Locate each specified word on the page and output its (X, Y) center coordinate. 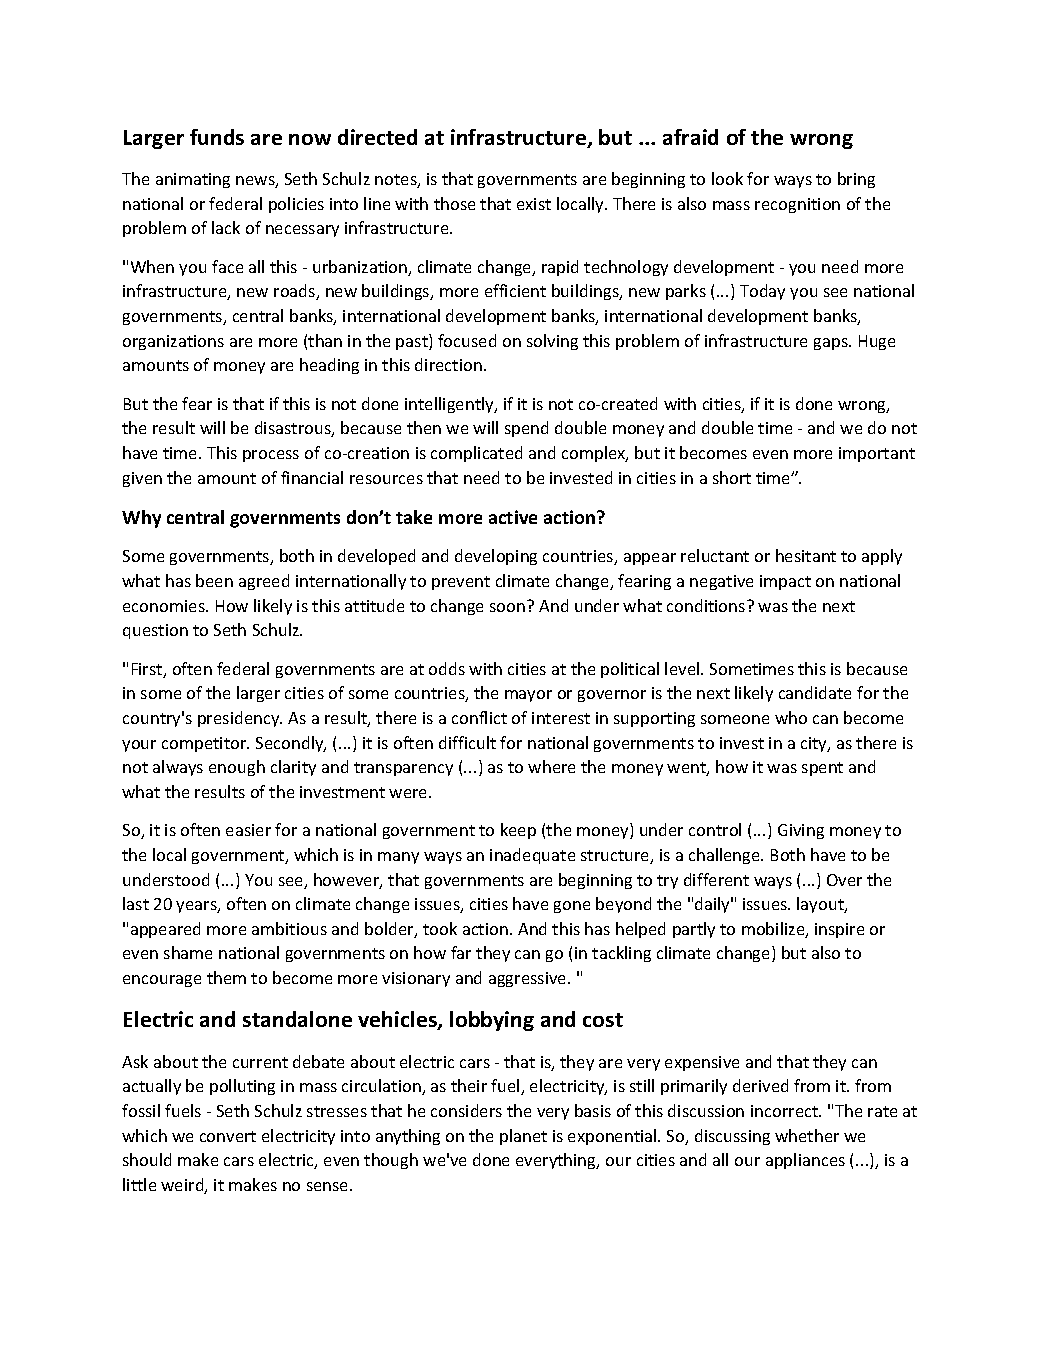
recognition (797, 205)
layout (821, 905)
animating (193, 180)
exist (534, 204)
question (155, 631)
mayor (528, 696)
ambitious (289, 928)
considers (466, 1110)
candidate (815, 692)
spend (526, 429)
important (877, 454)
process (271, 456)
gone (572, 907)
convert (228, 1136)
